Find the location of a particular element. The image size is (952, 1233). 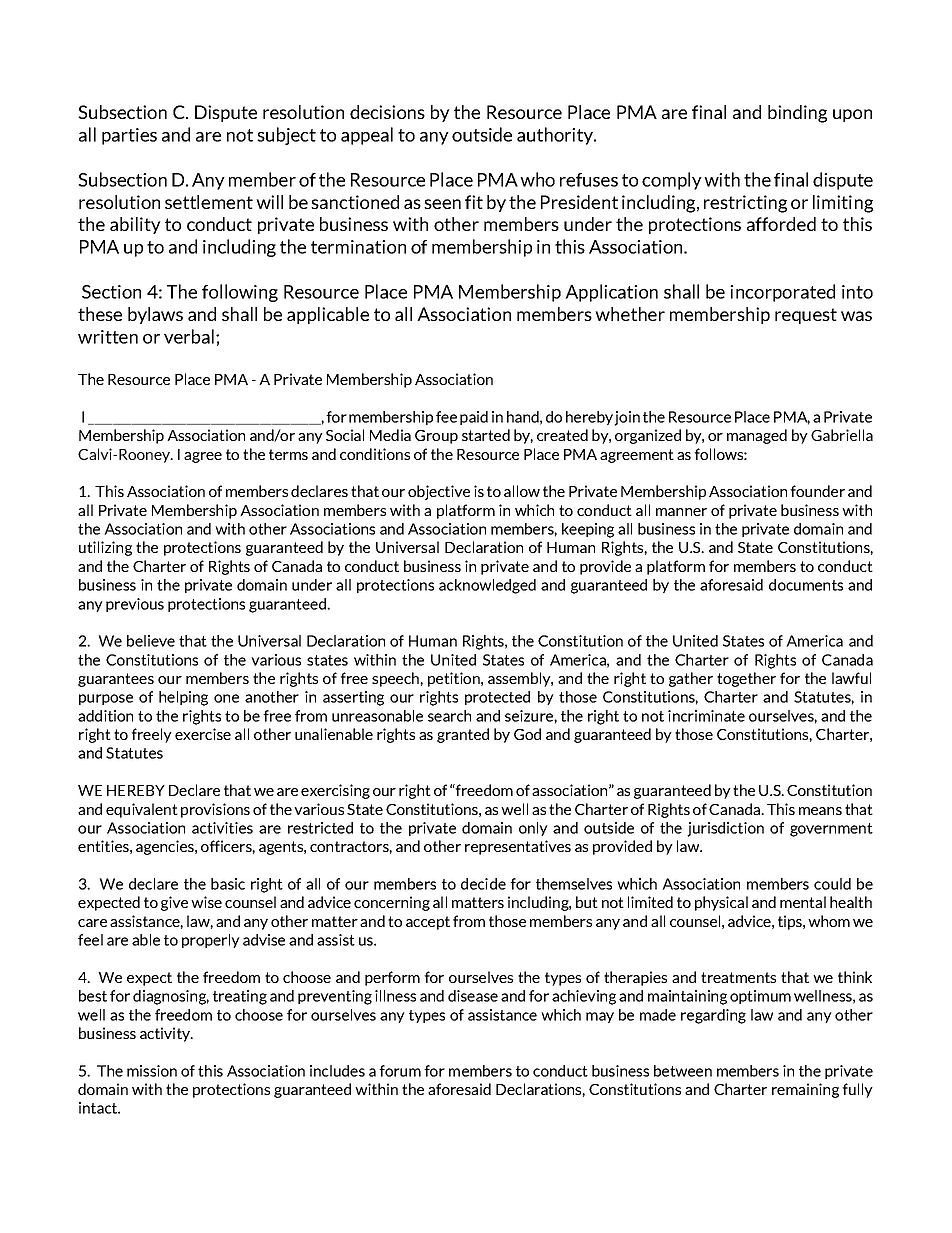

binding is located at coordinates (797, 114).
